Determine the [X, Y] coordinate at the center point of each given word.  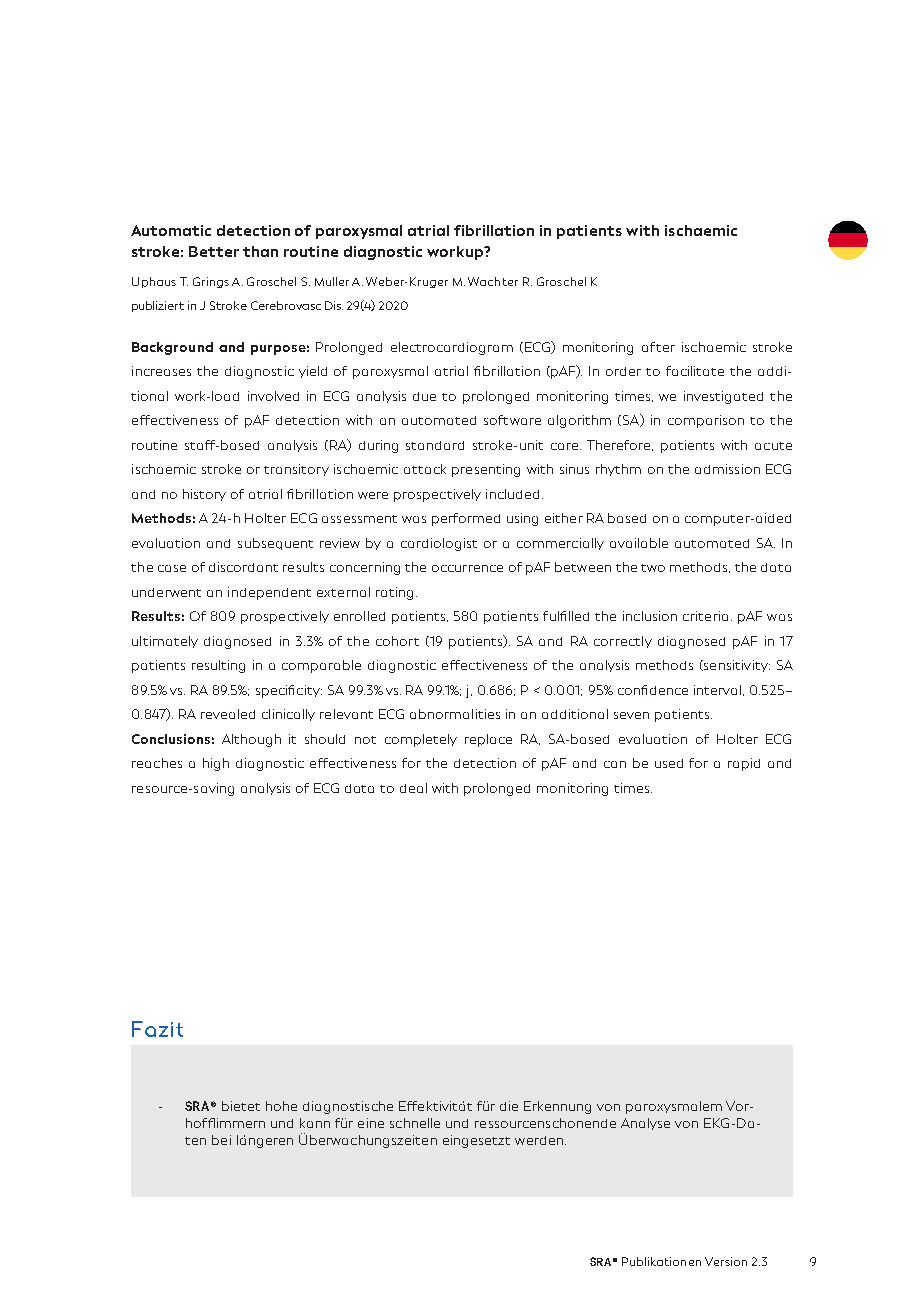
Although [251, 740]
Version [726, 1261]
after [658, 347]
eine [371, 1123]
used [669, 763]
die [509, 1106]
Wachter [493, 281]
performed [466, 519]
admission [727, 469]
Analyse [645, 1124]
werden [539, 1140]
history [204, 495]
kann [315, 1123]
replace [488, 740]
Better [214, 251]
